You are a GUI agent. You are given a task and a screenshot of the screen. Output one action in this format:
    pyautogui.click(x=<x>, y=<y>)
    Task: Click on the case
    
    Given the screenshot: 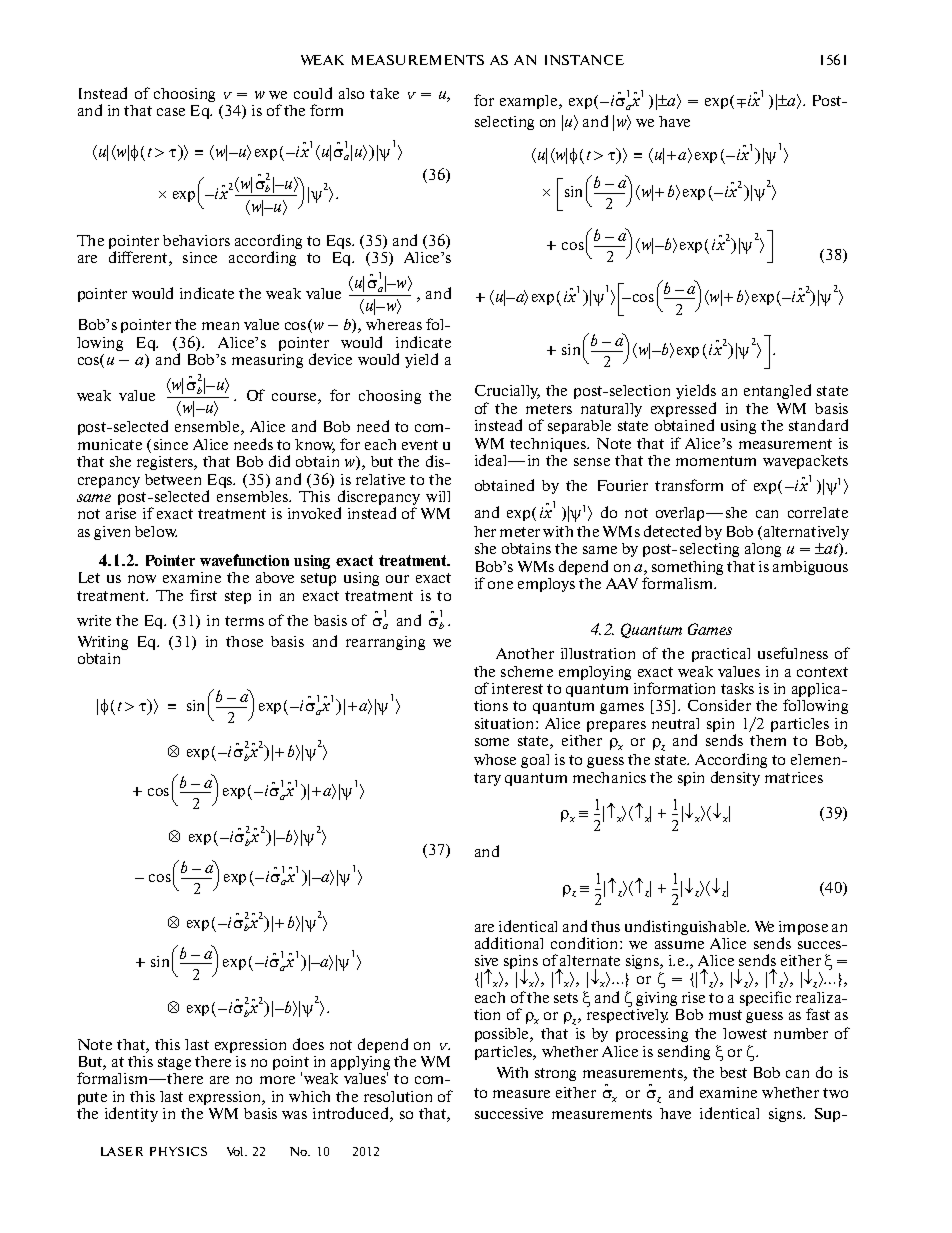 What is the action you would take?
    pyautogui.click(x=171, y=112)
